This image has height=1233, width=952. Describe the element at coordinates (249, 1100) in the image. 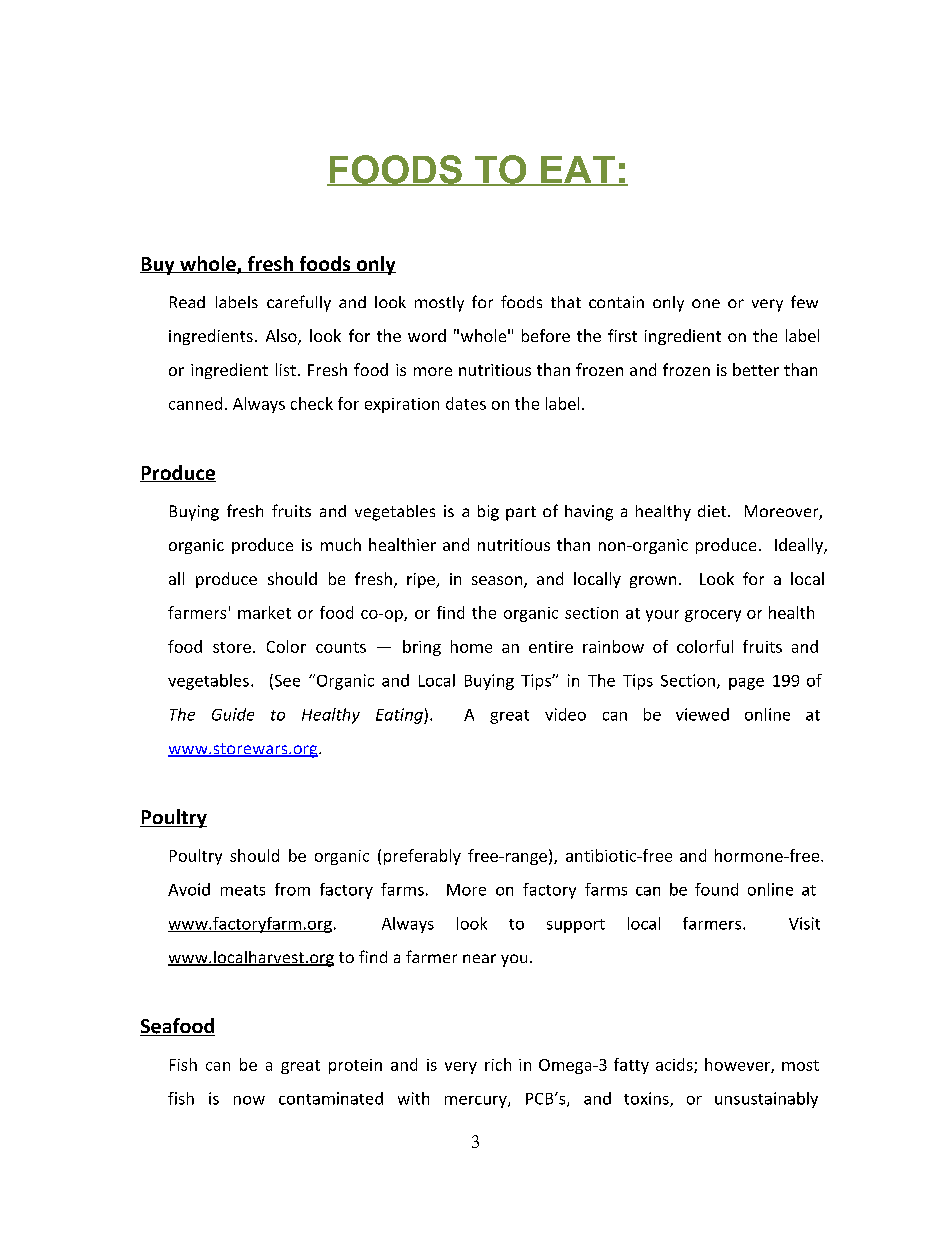

I see `now` at that location.
